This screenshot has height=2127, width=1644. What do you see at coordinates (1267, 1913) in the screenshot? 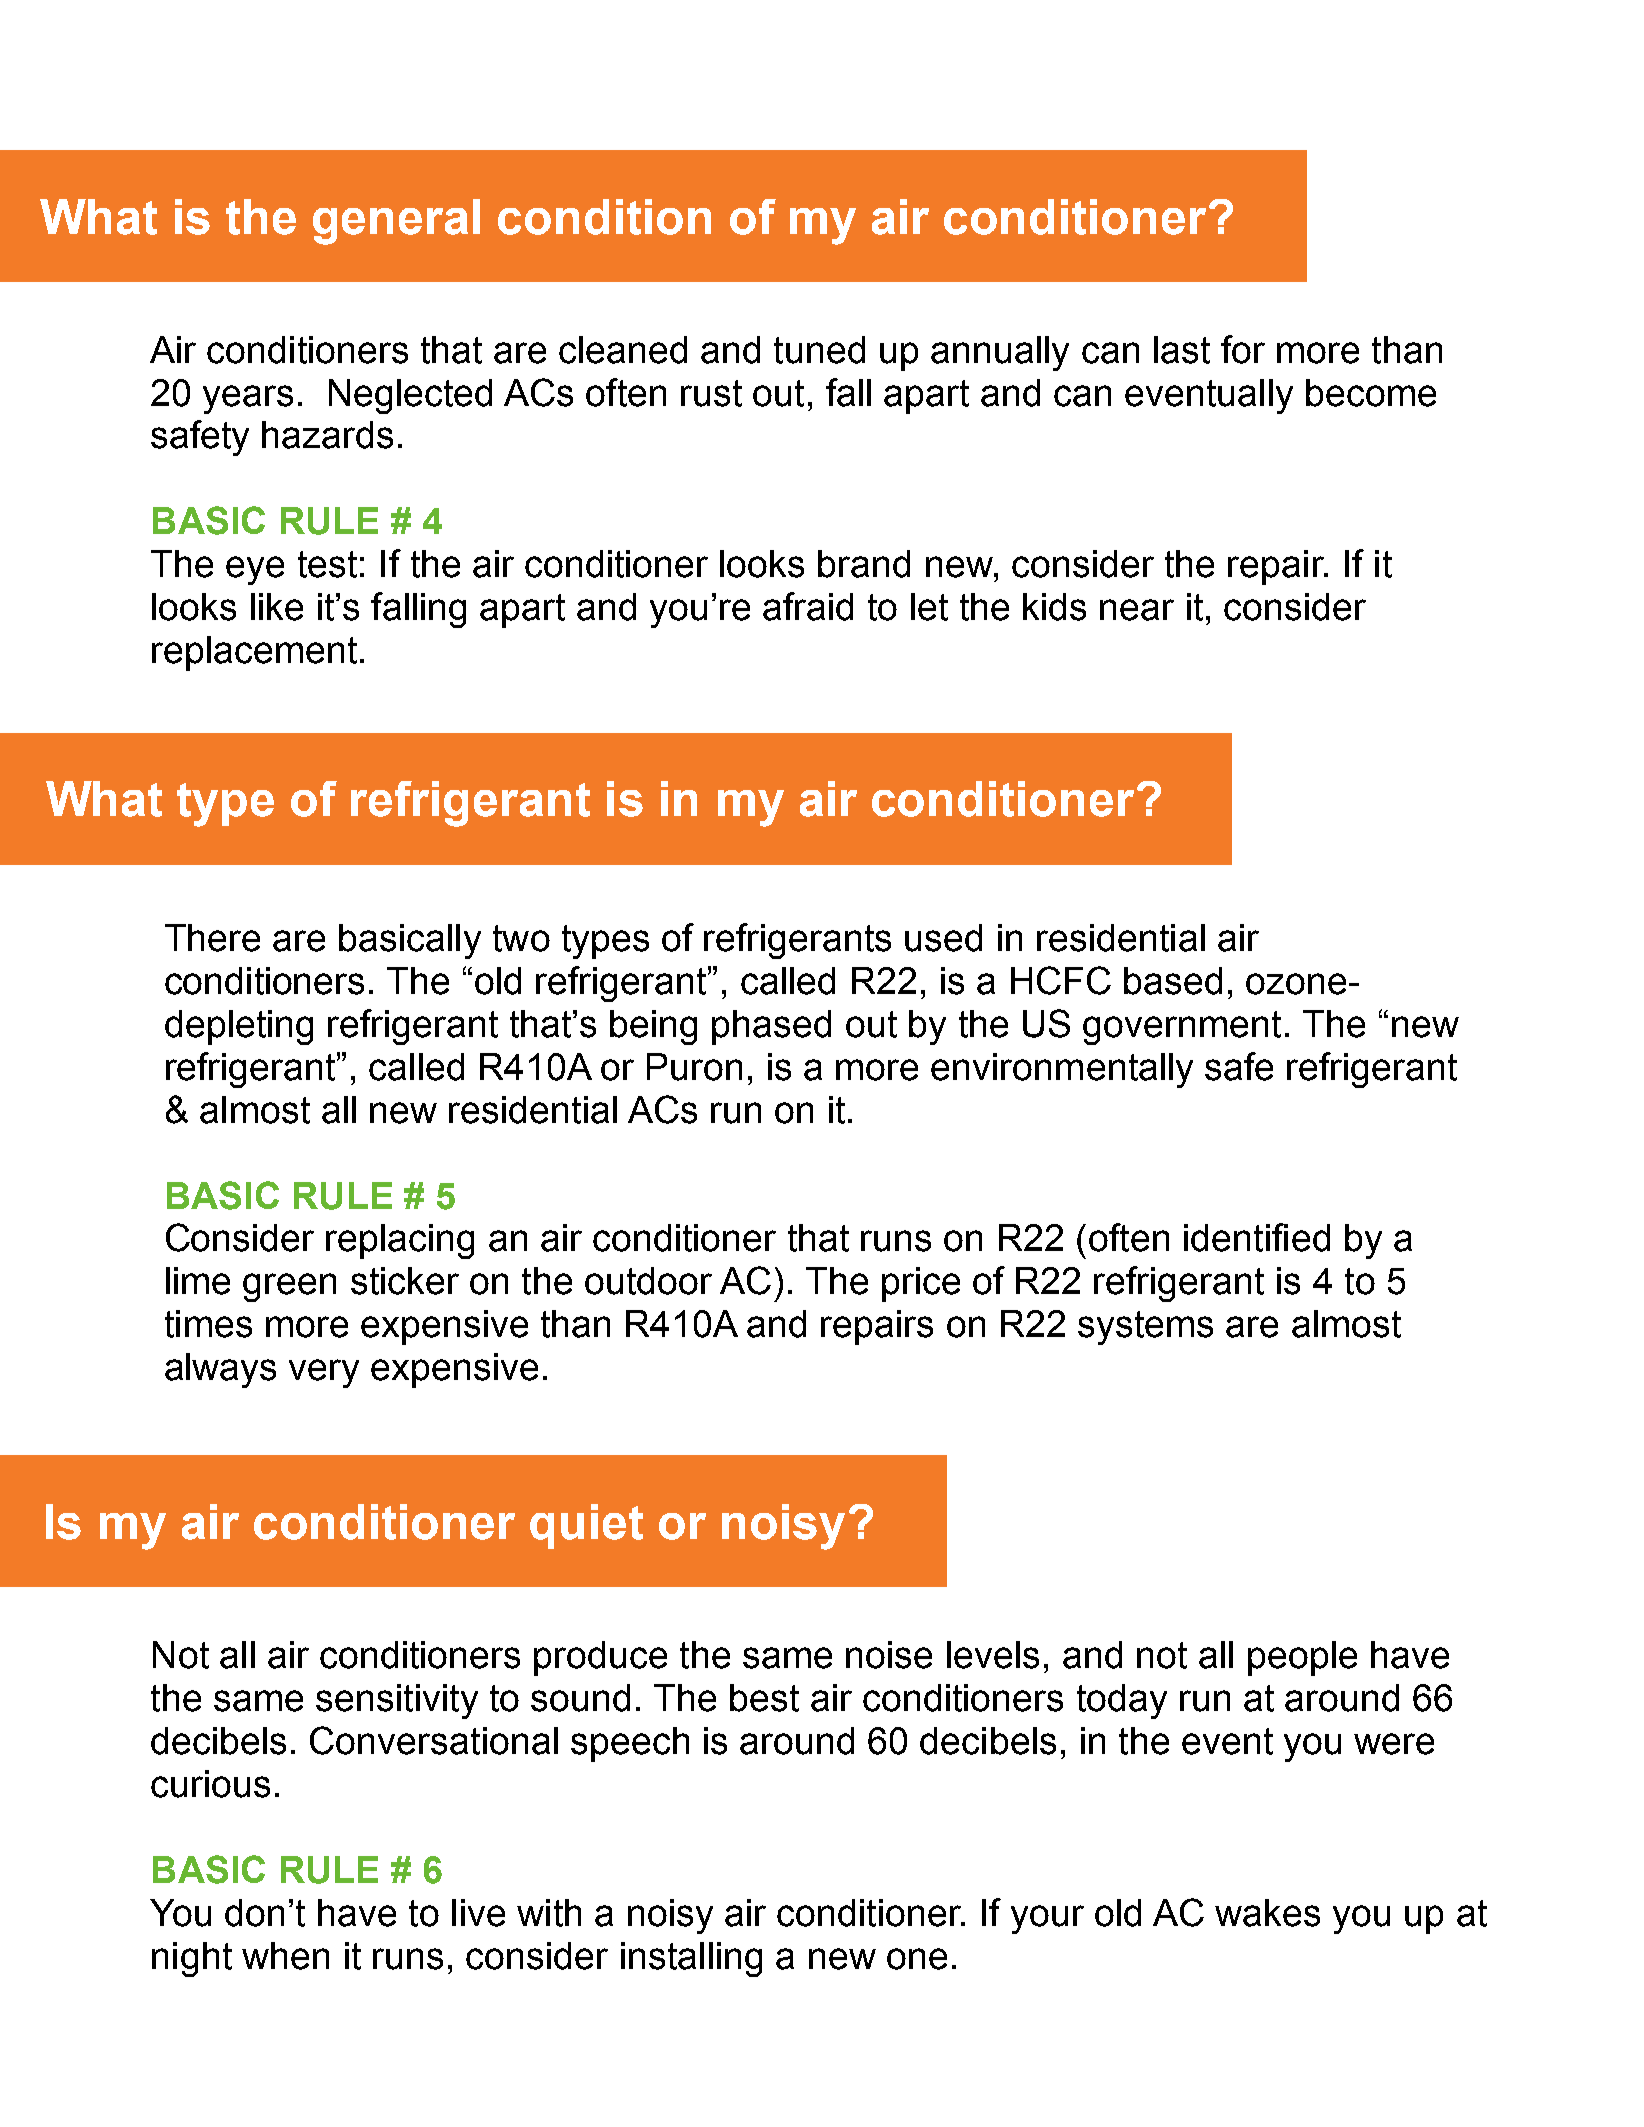
I see `wakes` at bounding box center [1267, 1913].
